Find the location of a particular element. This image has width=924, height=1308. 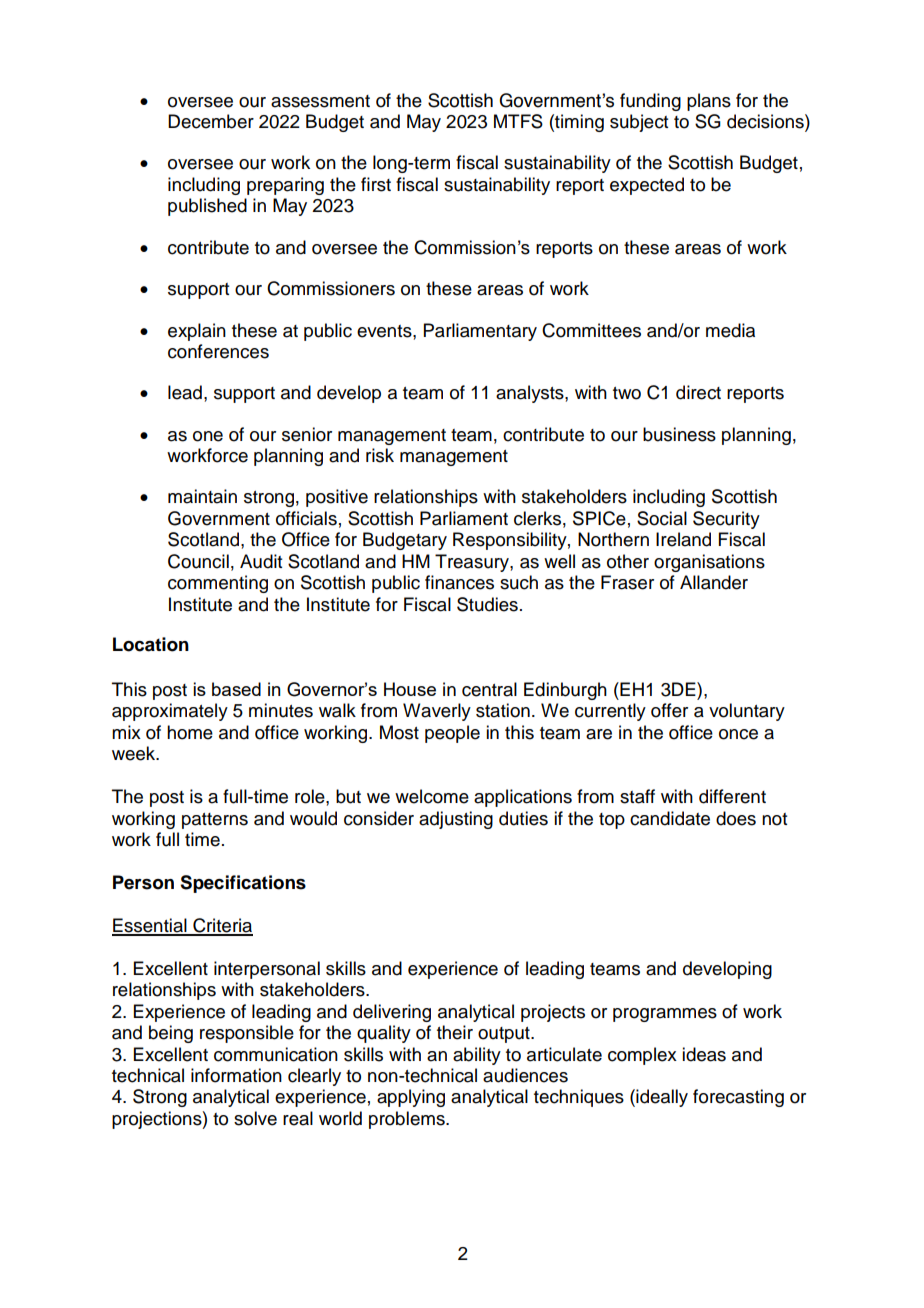

risk is located at coordinates (380, 455).
